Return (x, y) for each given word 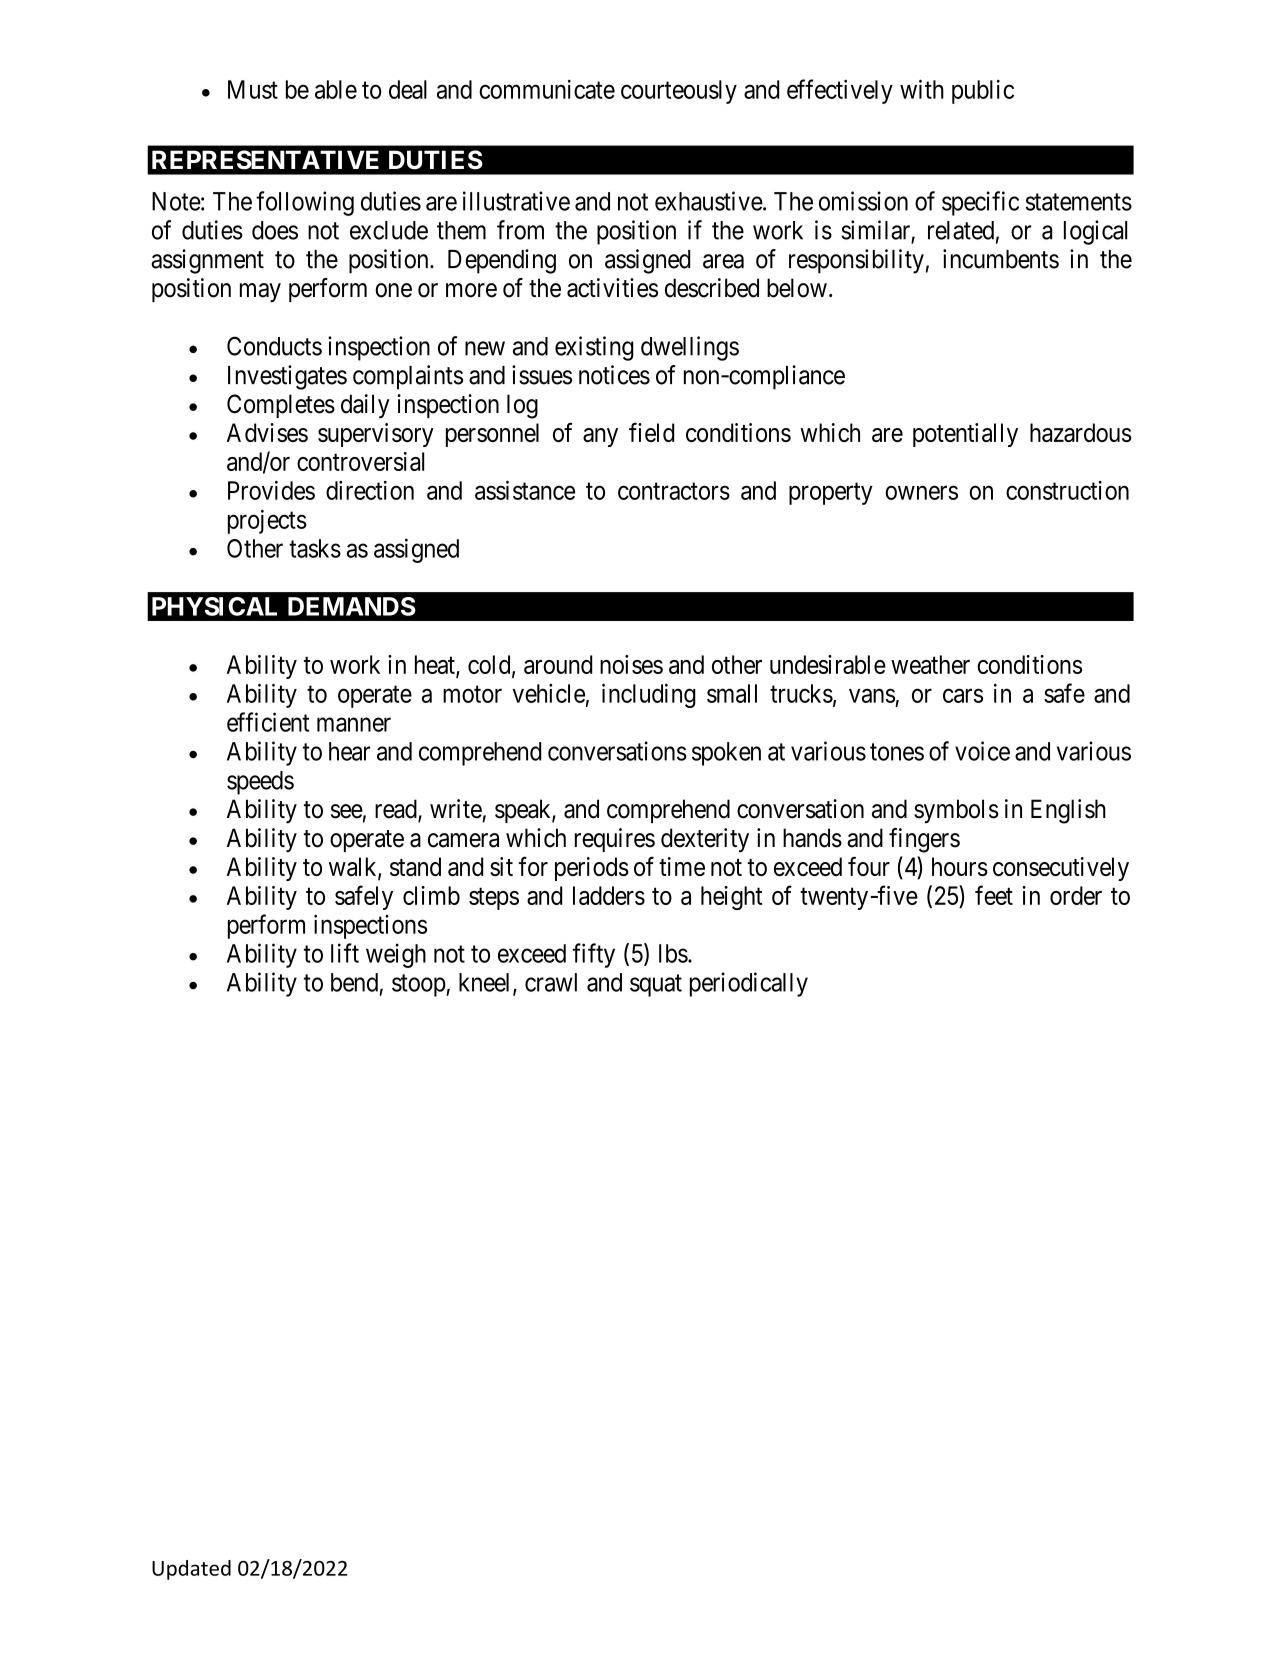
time (682, 866)
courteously (679, 92)
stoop (419, 985)
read (397, 810)
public (983, 92)
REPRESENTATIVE (265, 160)
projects (267, 522)
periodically (749, 984)
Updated (191, 1570)
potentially (965, 435)
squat (656, 985)
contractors (674, 491)
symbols (956, 811)
